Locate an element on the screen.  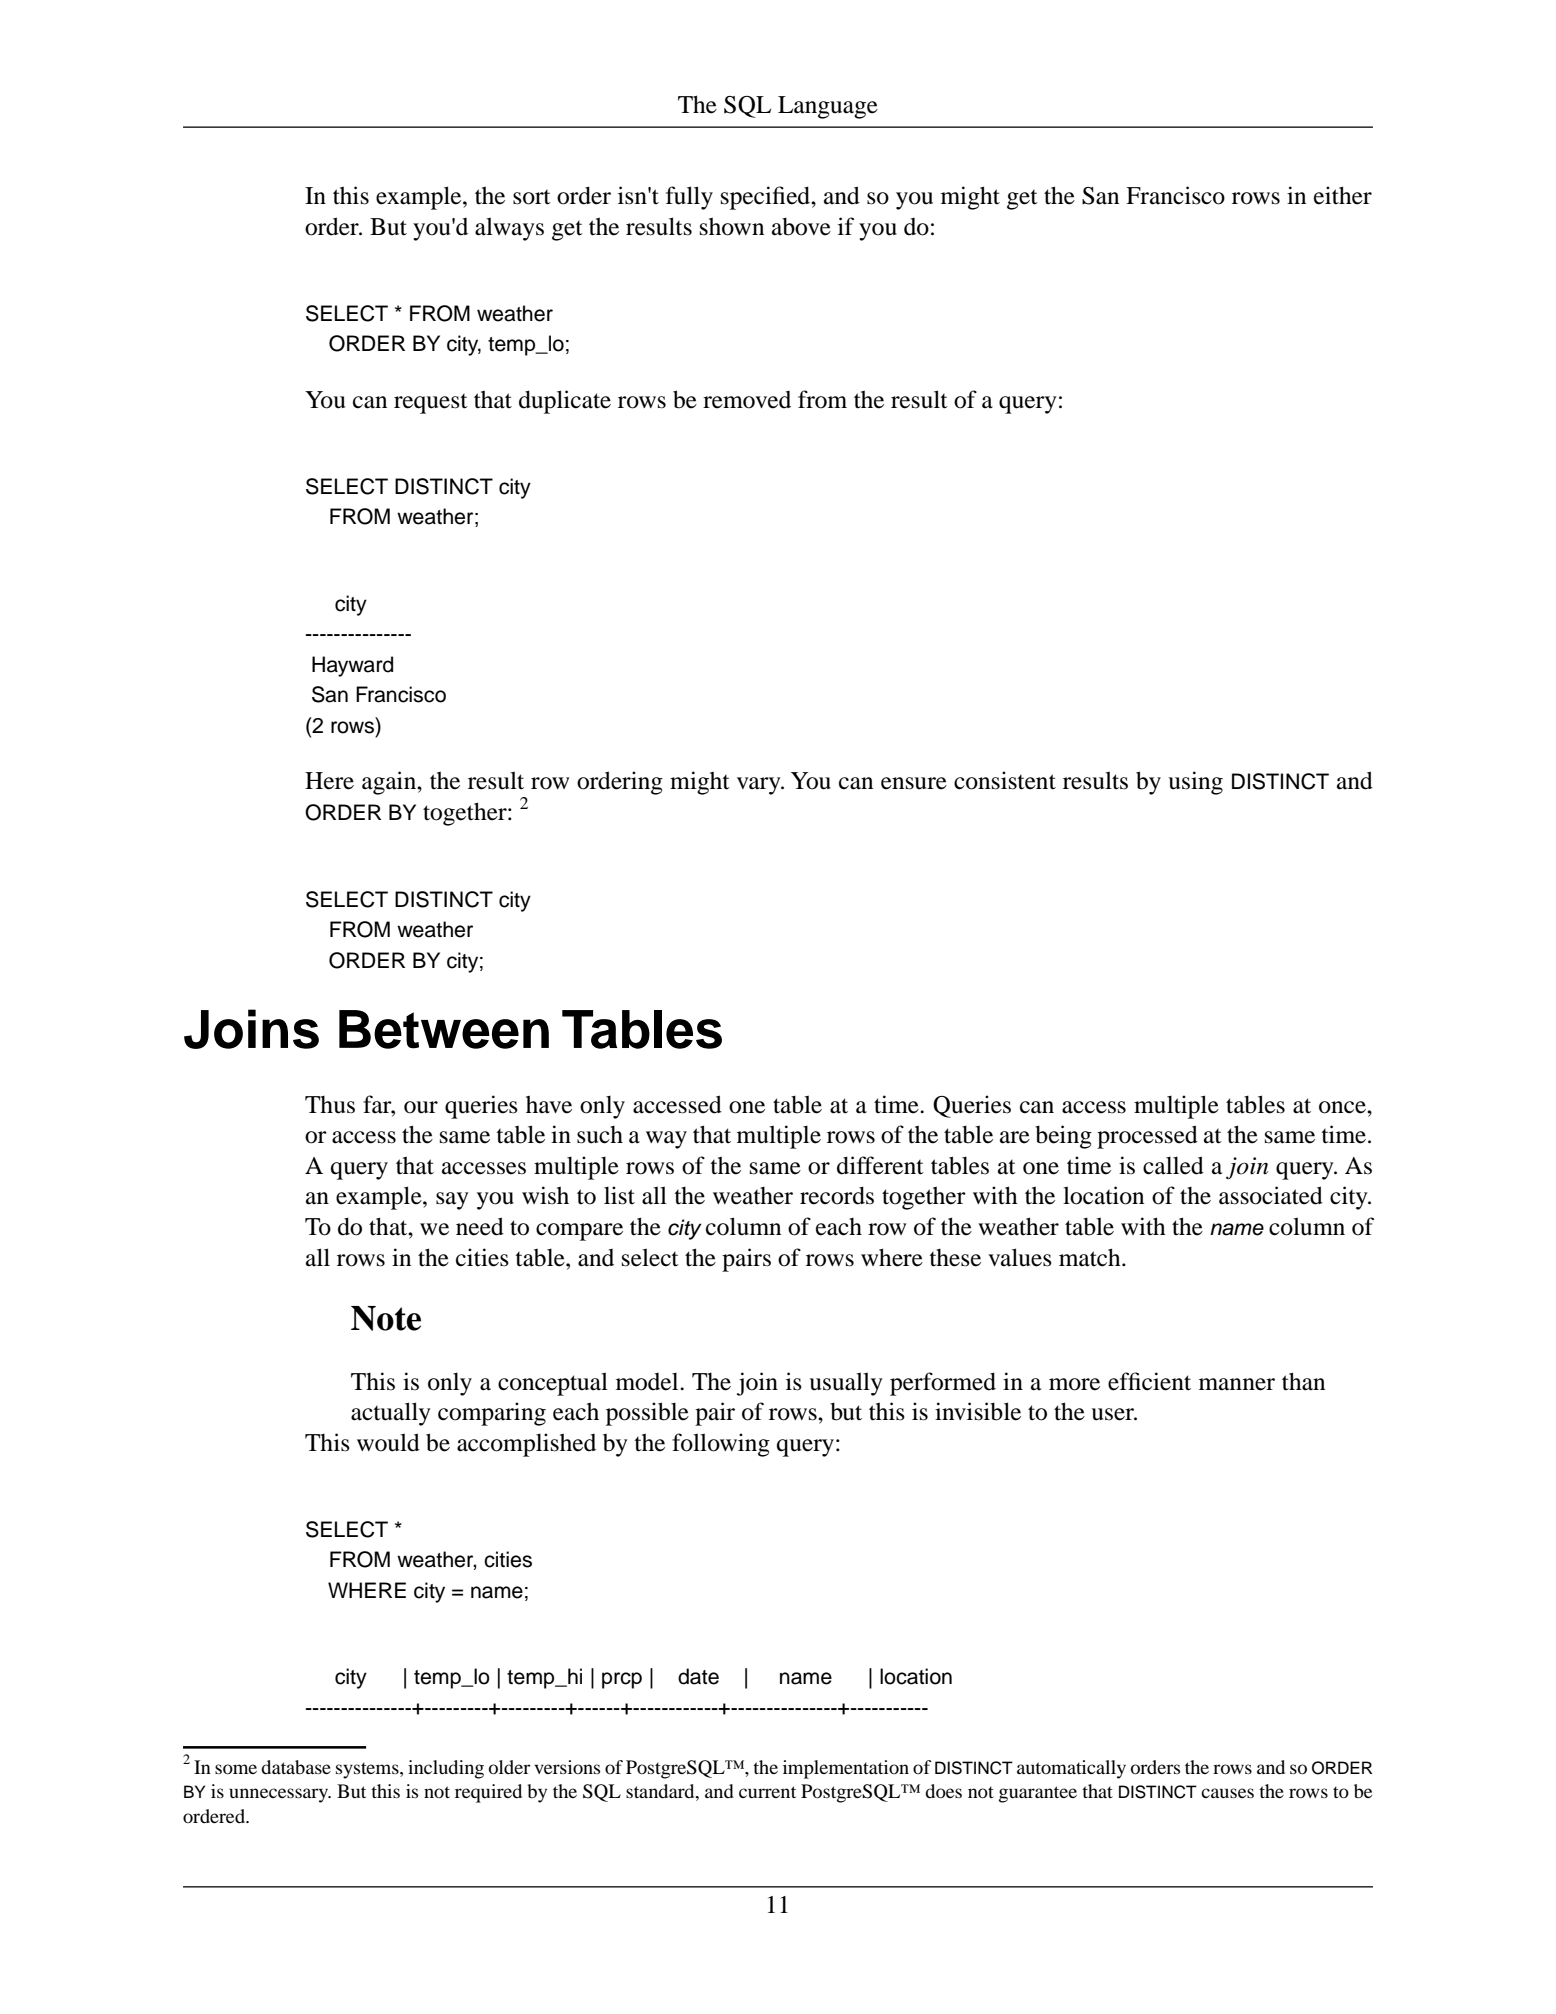
vary is located at coordinates (760, 786).
